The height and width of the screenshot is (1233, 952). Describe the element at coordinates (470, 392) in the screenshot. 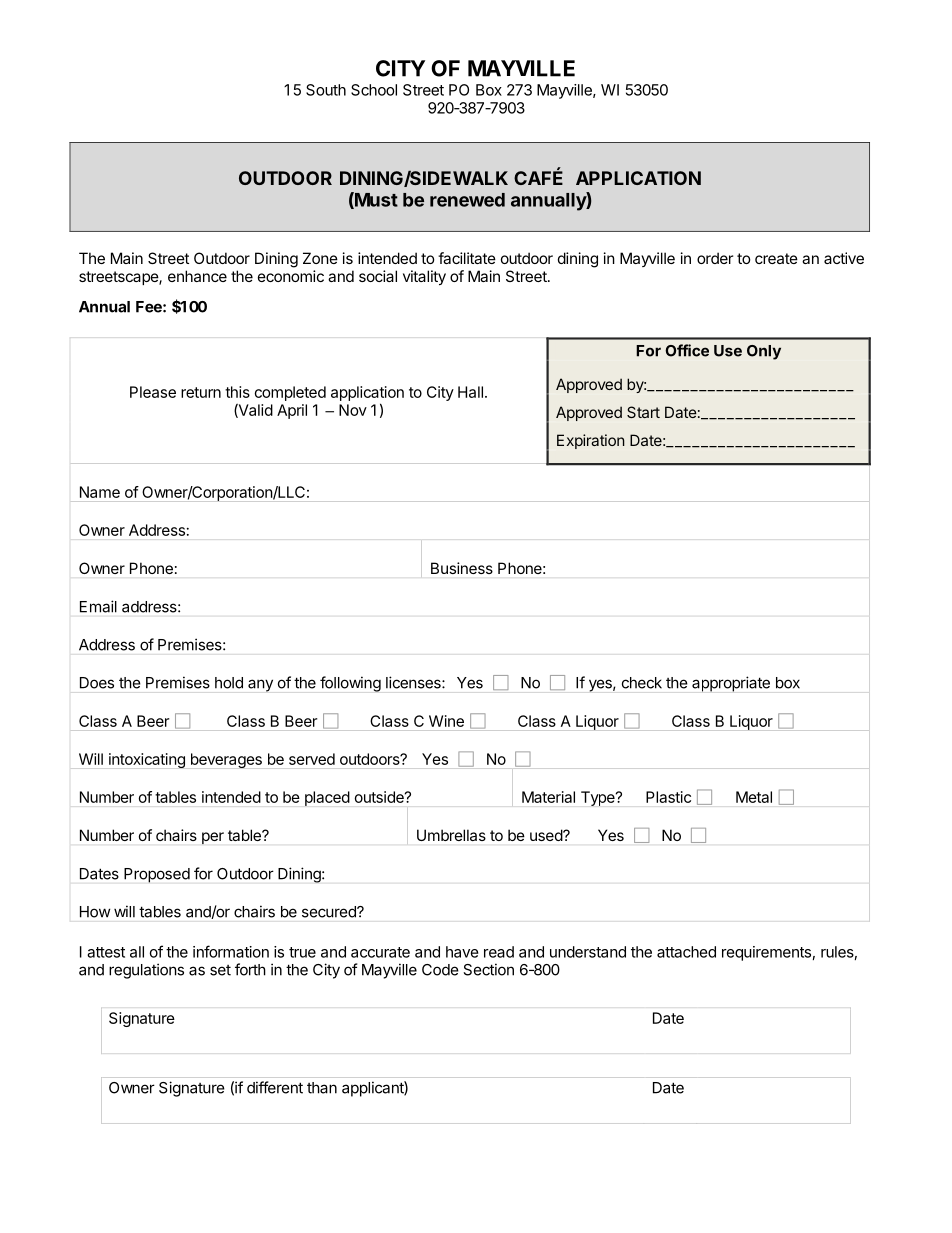

I see `Hall` at that location.
